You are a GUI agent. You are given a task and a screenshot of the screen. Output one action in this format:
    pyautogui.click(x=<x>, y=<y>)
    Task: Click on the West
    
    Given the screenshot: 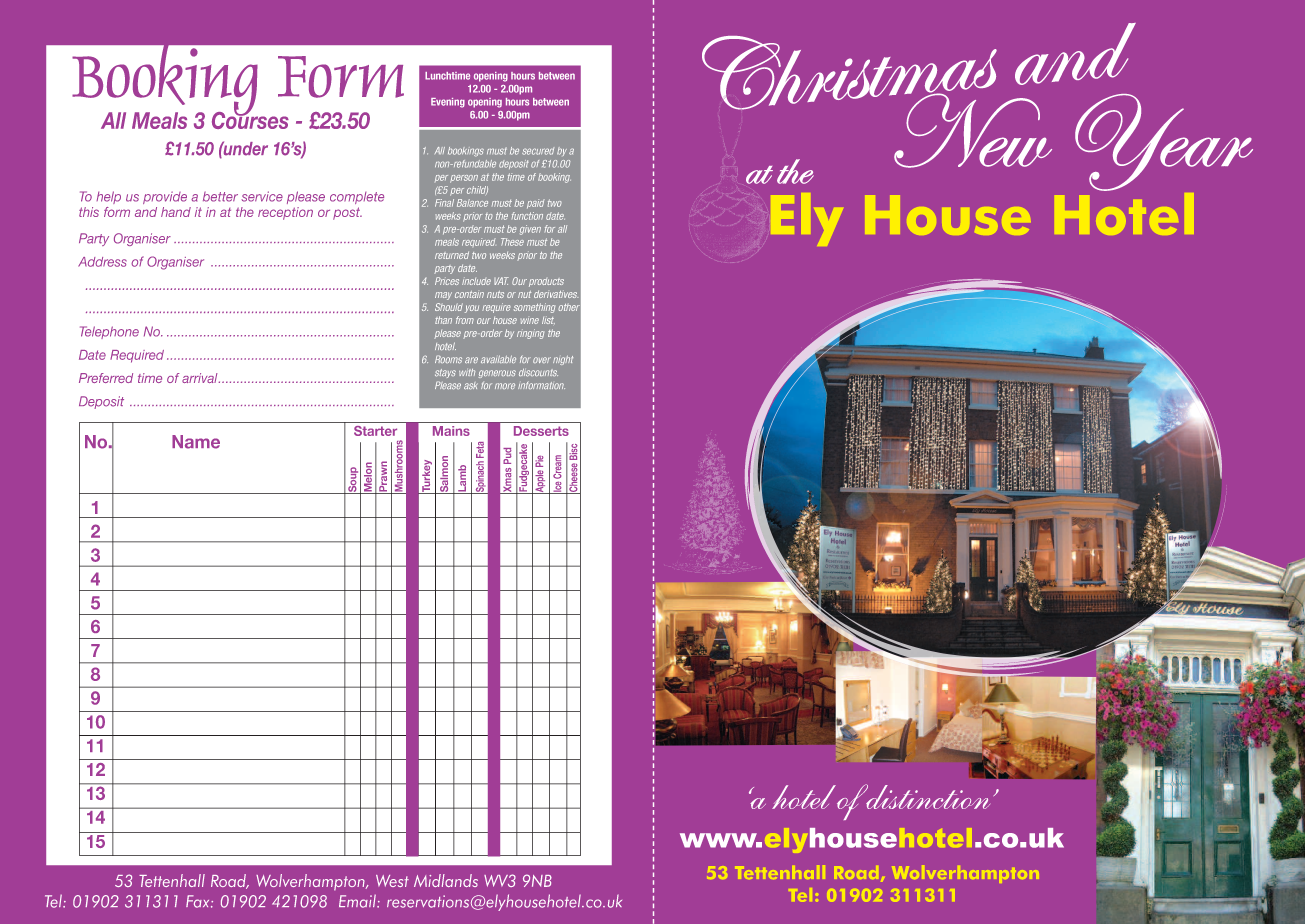 What is the action you would take?
    pyautogui.click(x=392, y=881)
